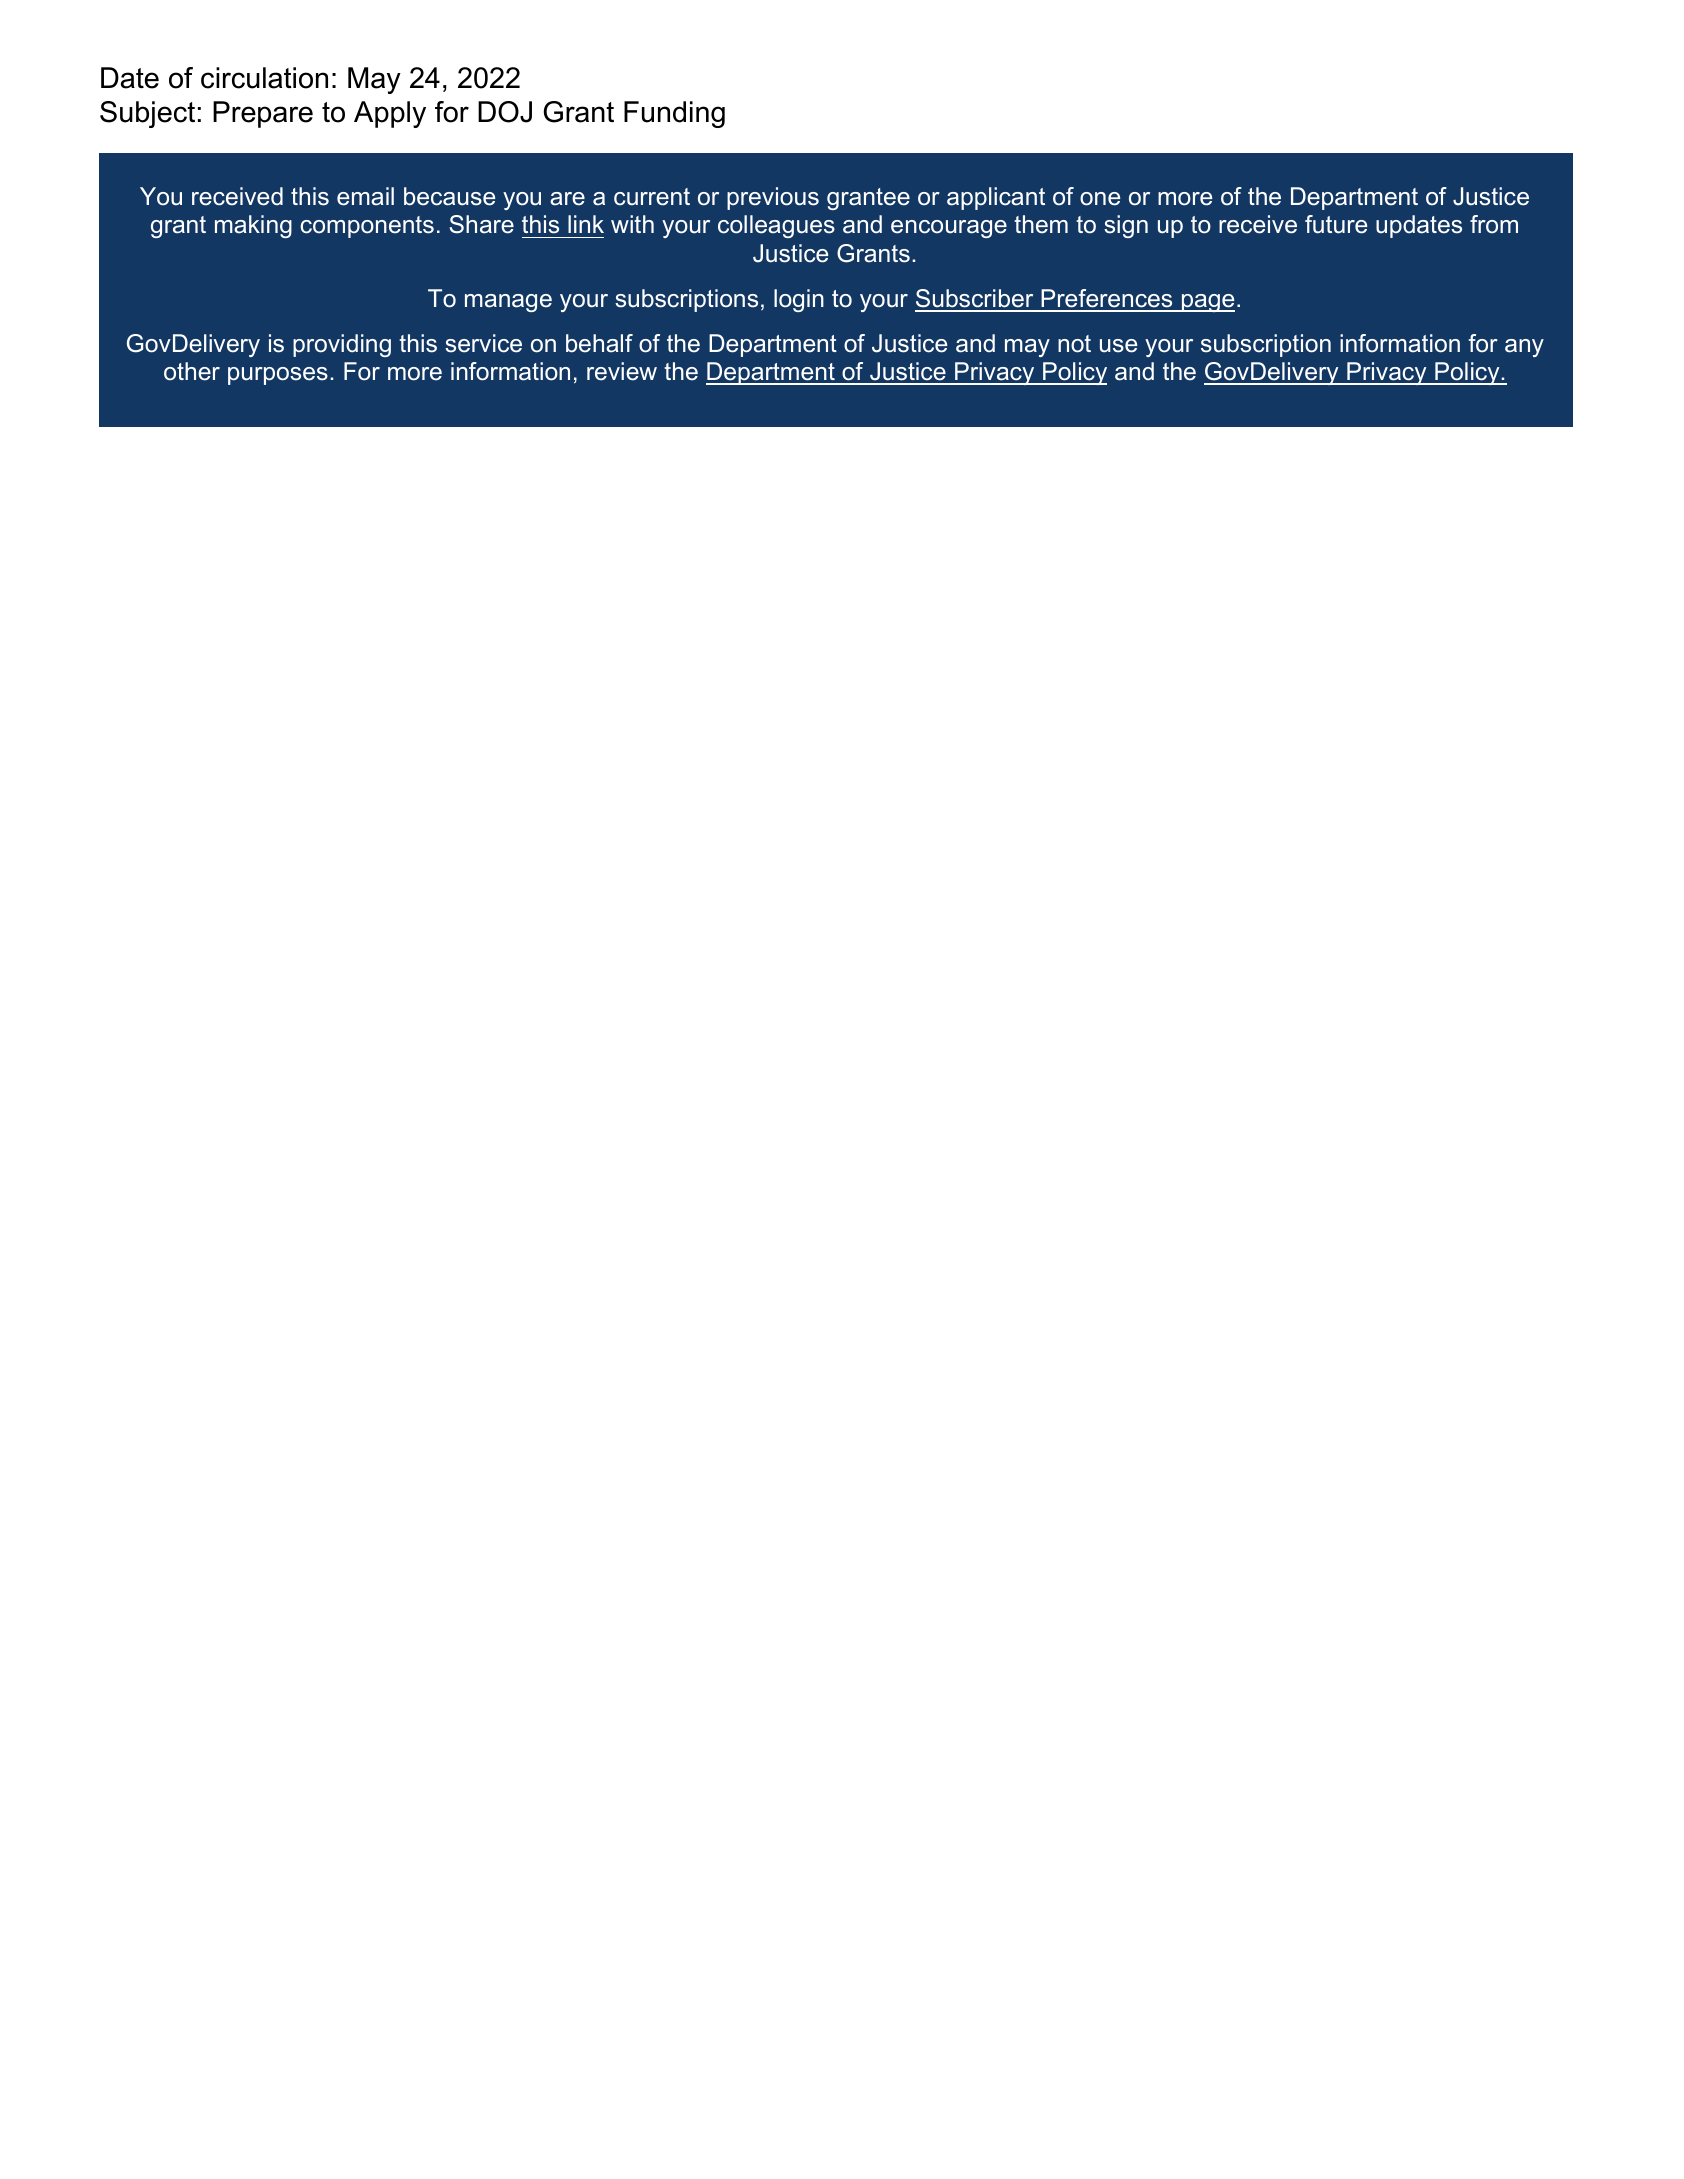  Describe the element at coordinates (264, 78) in the document. I see `circulation` at that location.
